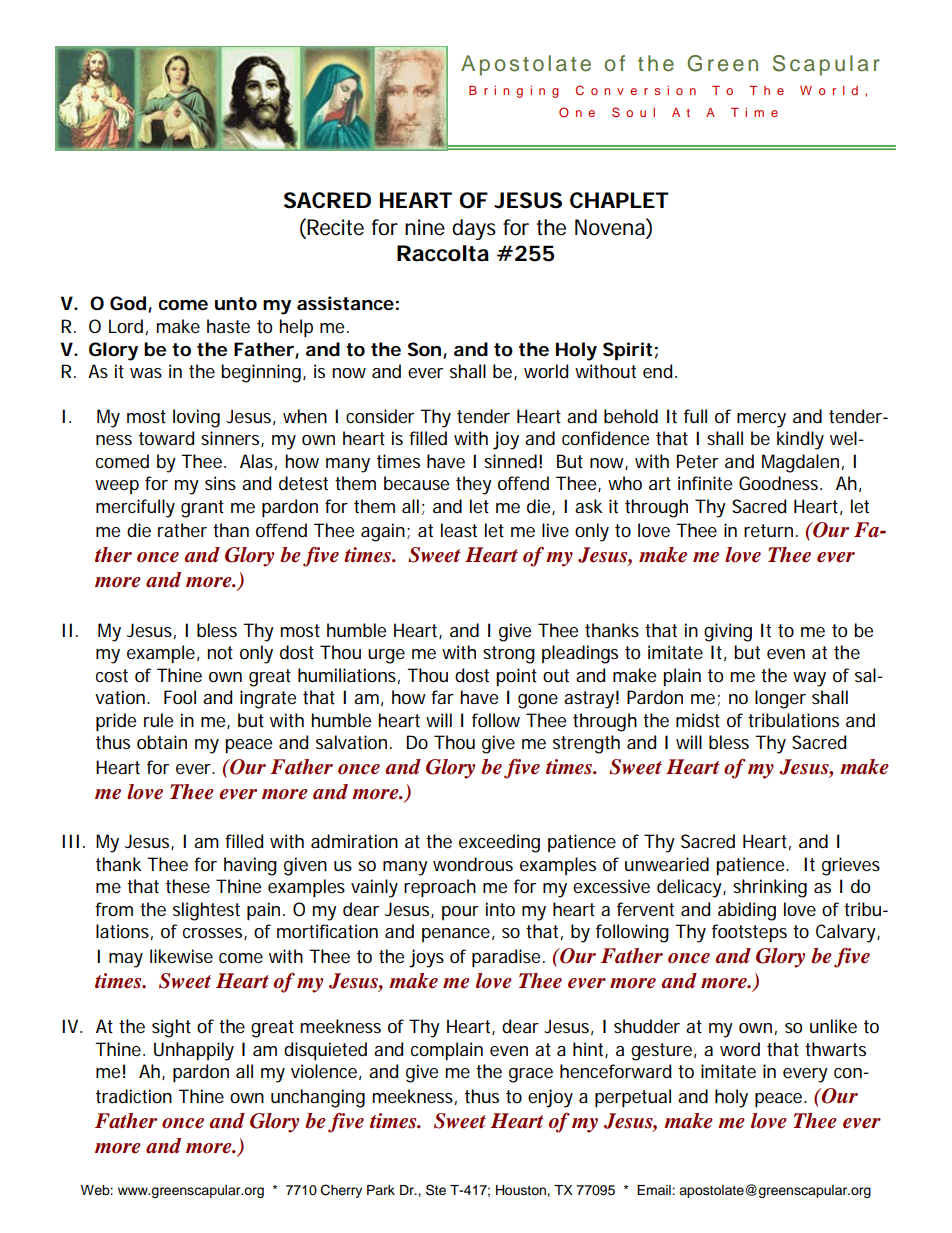 This image has height=1233, width=952. What do you see at coordinates (128, 303) in the image?
I see `God` at bounding box center [128, 303].
